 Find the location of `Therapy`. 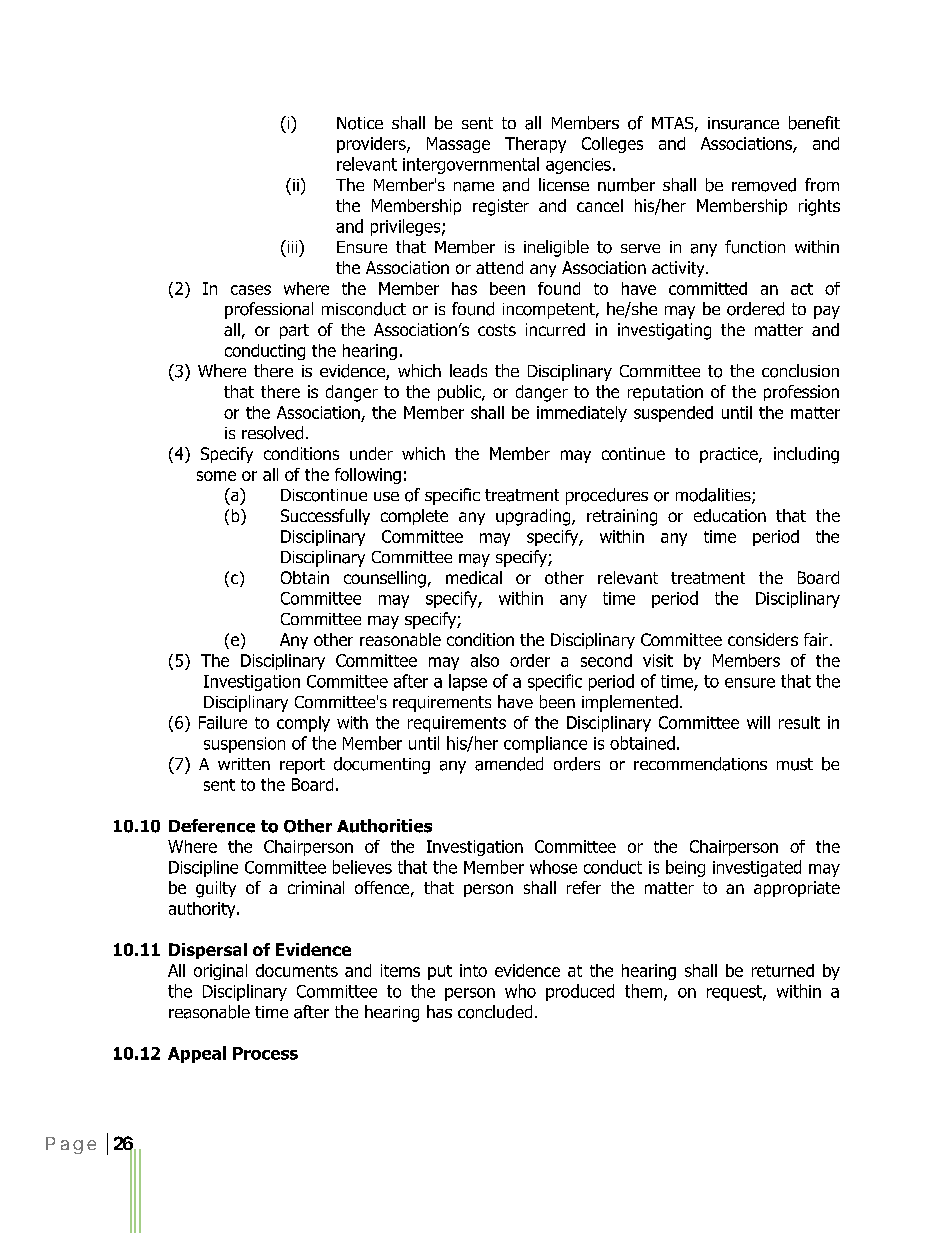

Therapy is located at coordinates (535, 145).
